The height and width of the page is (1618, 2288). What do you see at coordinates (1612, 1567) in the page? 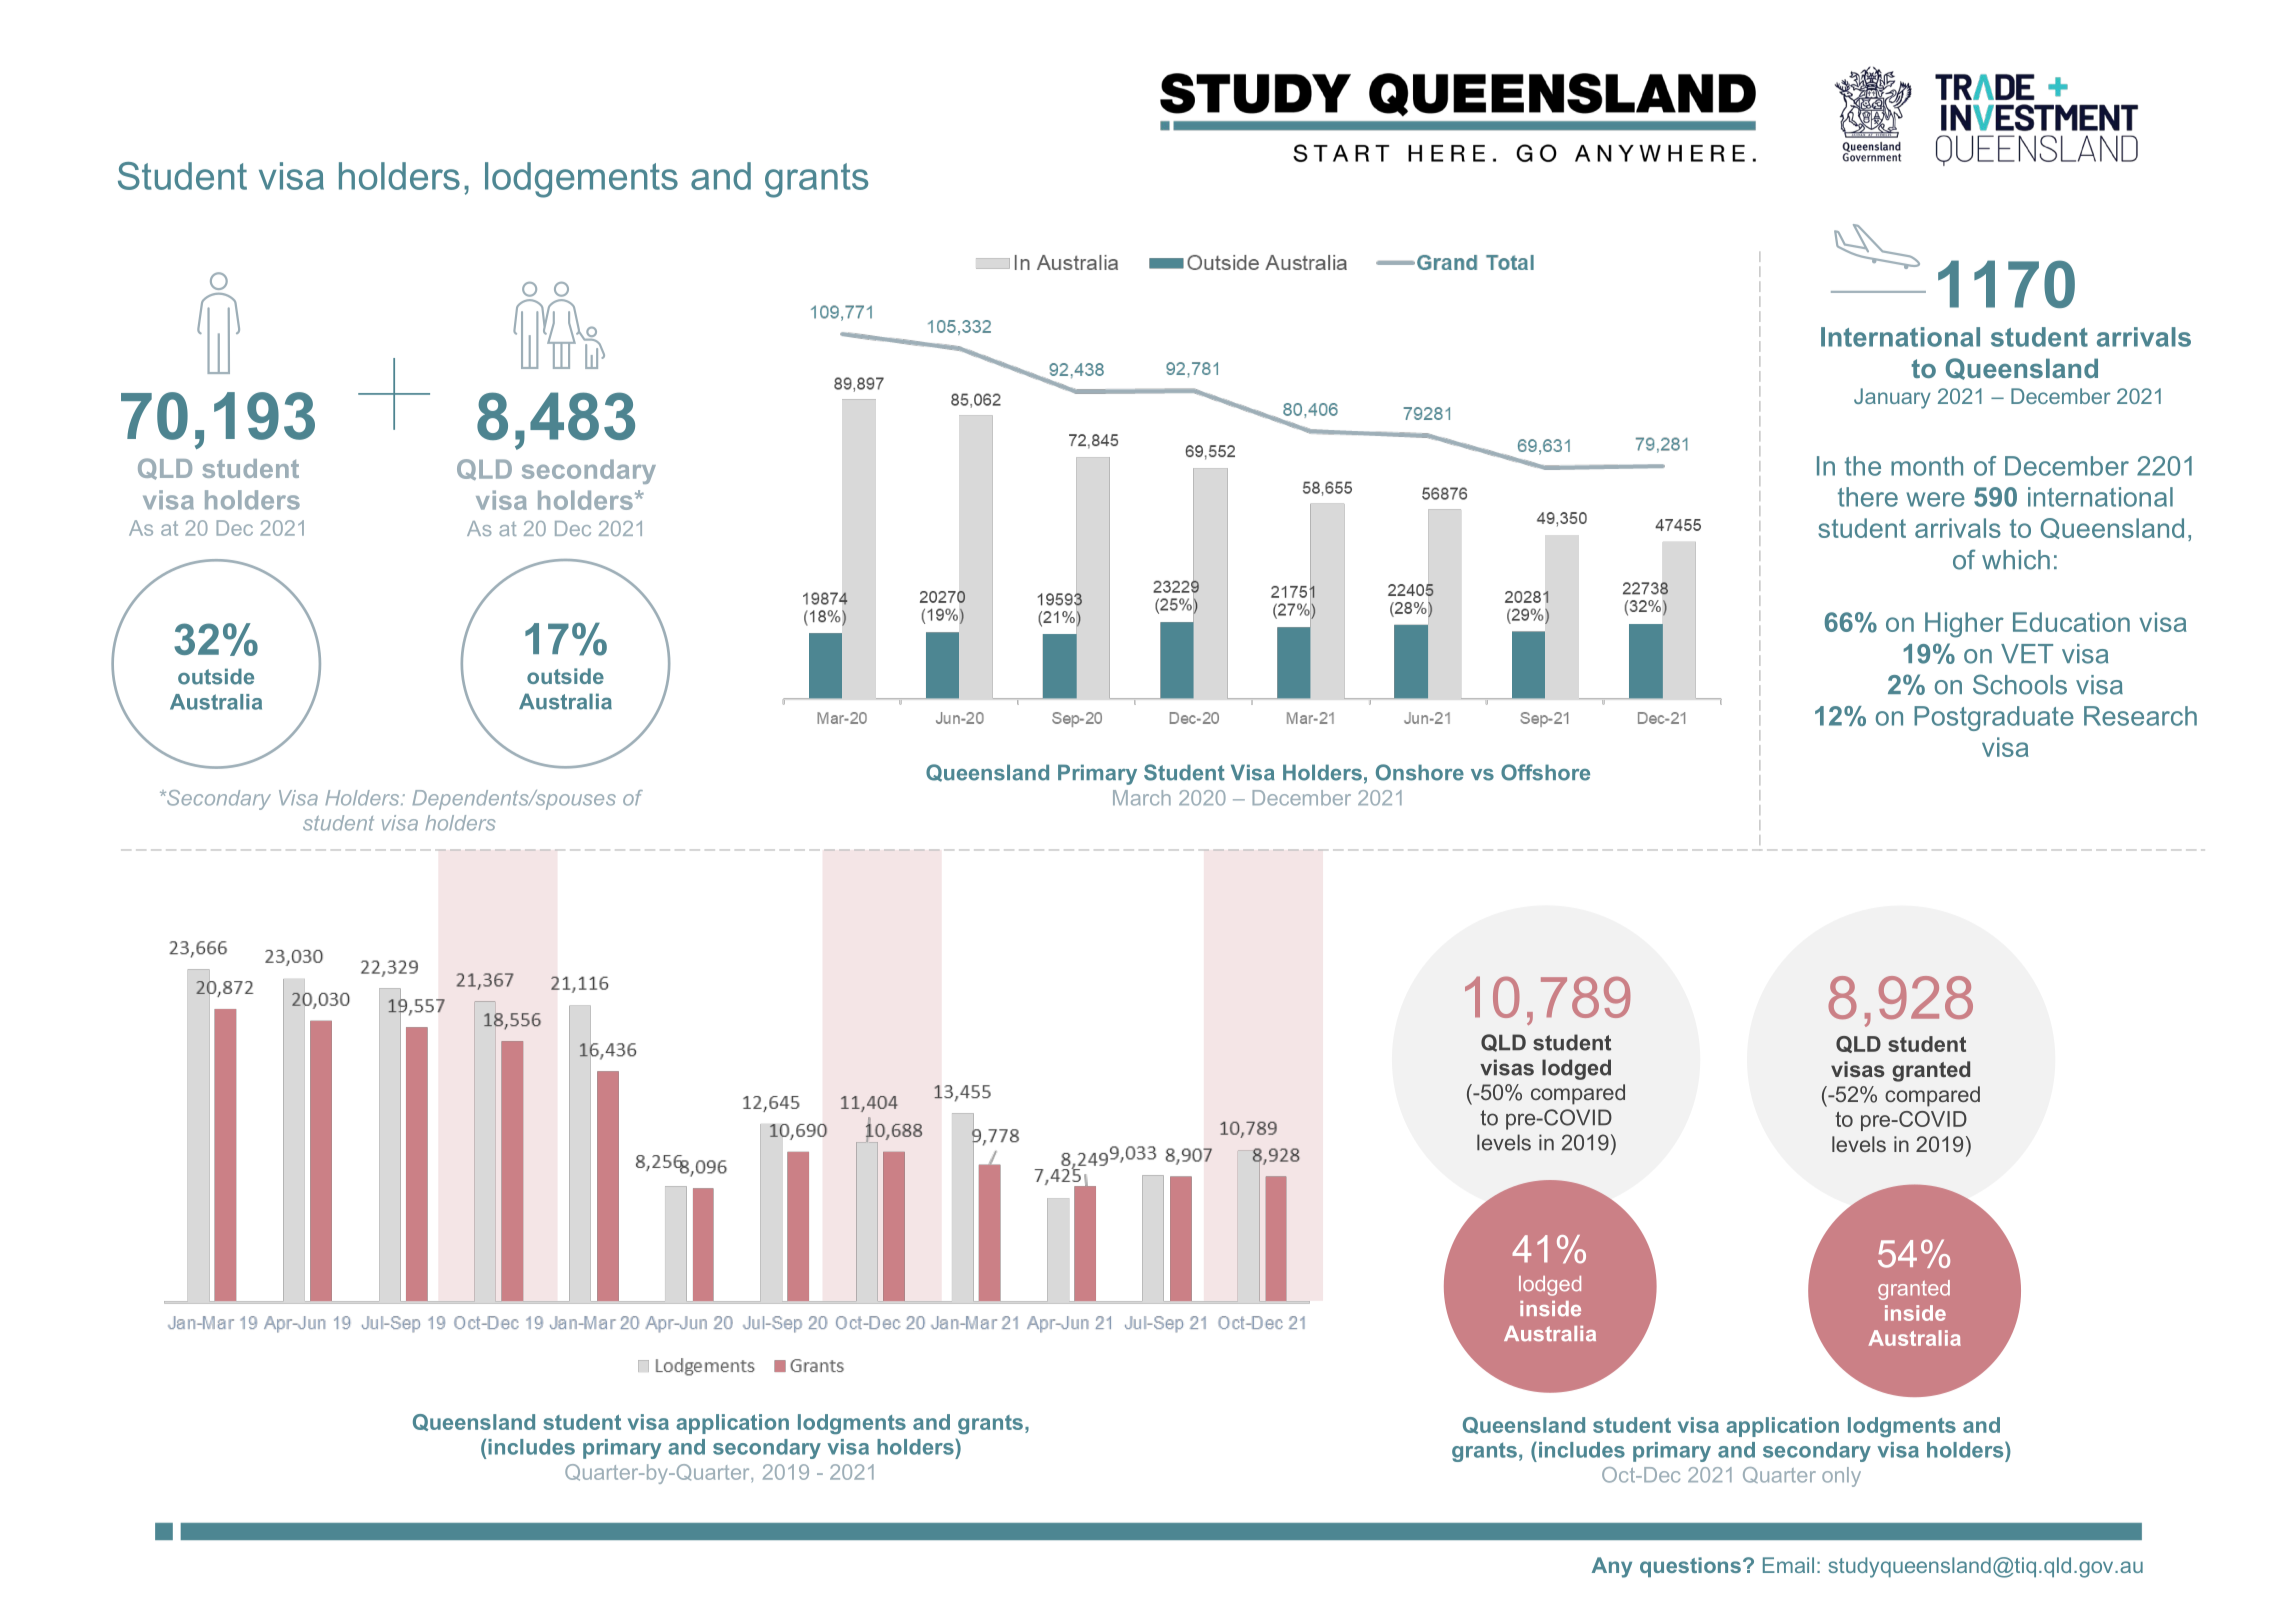
I see `Any` at bounding box center [1612, 1567].
